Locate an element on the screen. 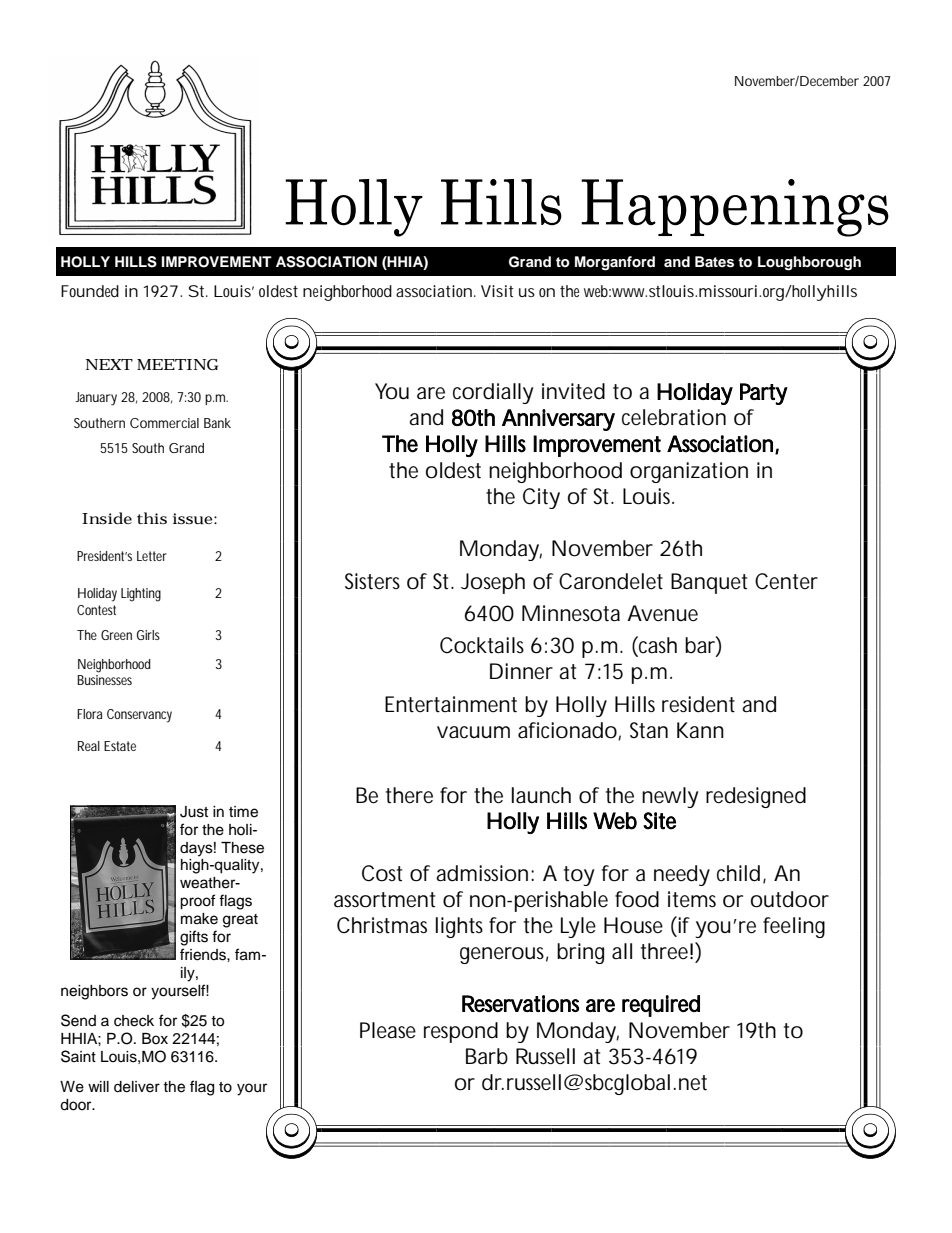 The image size is (952, 1233). Visit is located at coordinates (497, 291).
